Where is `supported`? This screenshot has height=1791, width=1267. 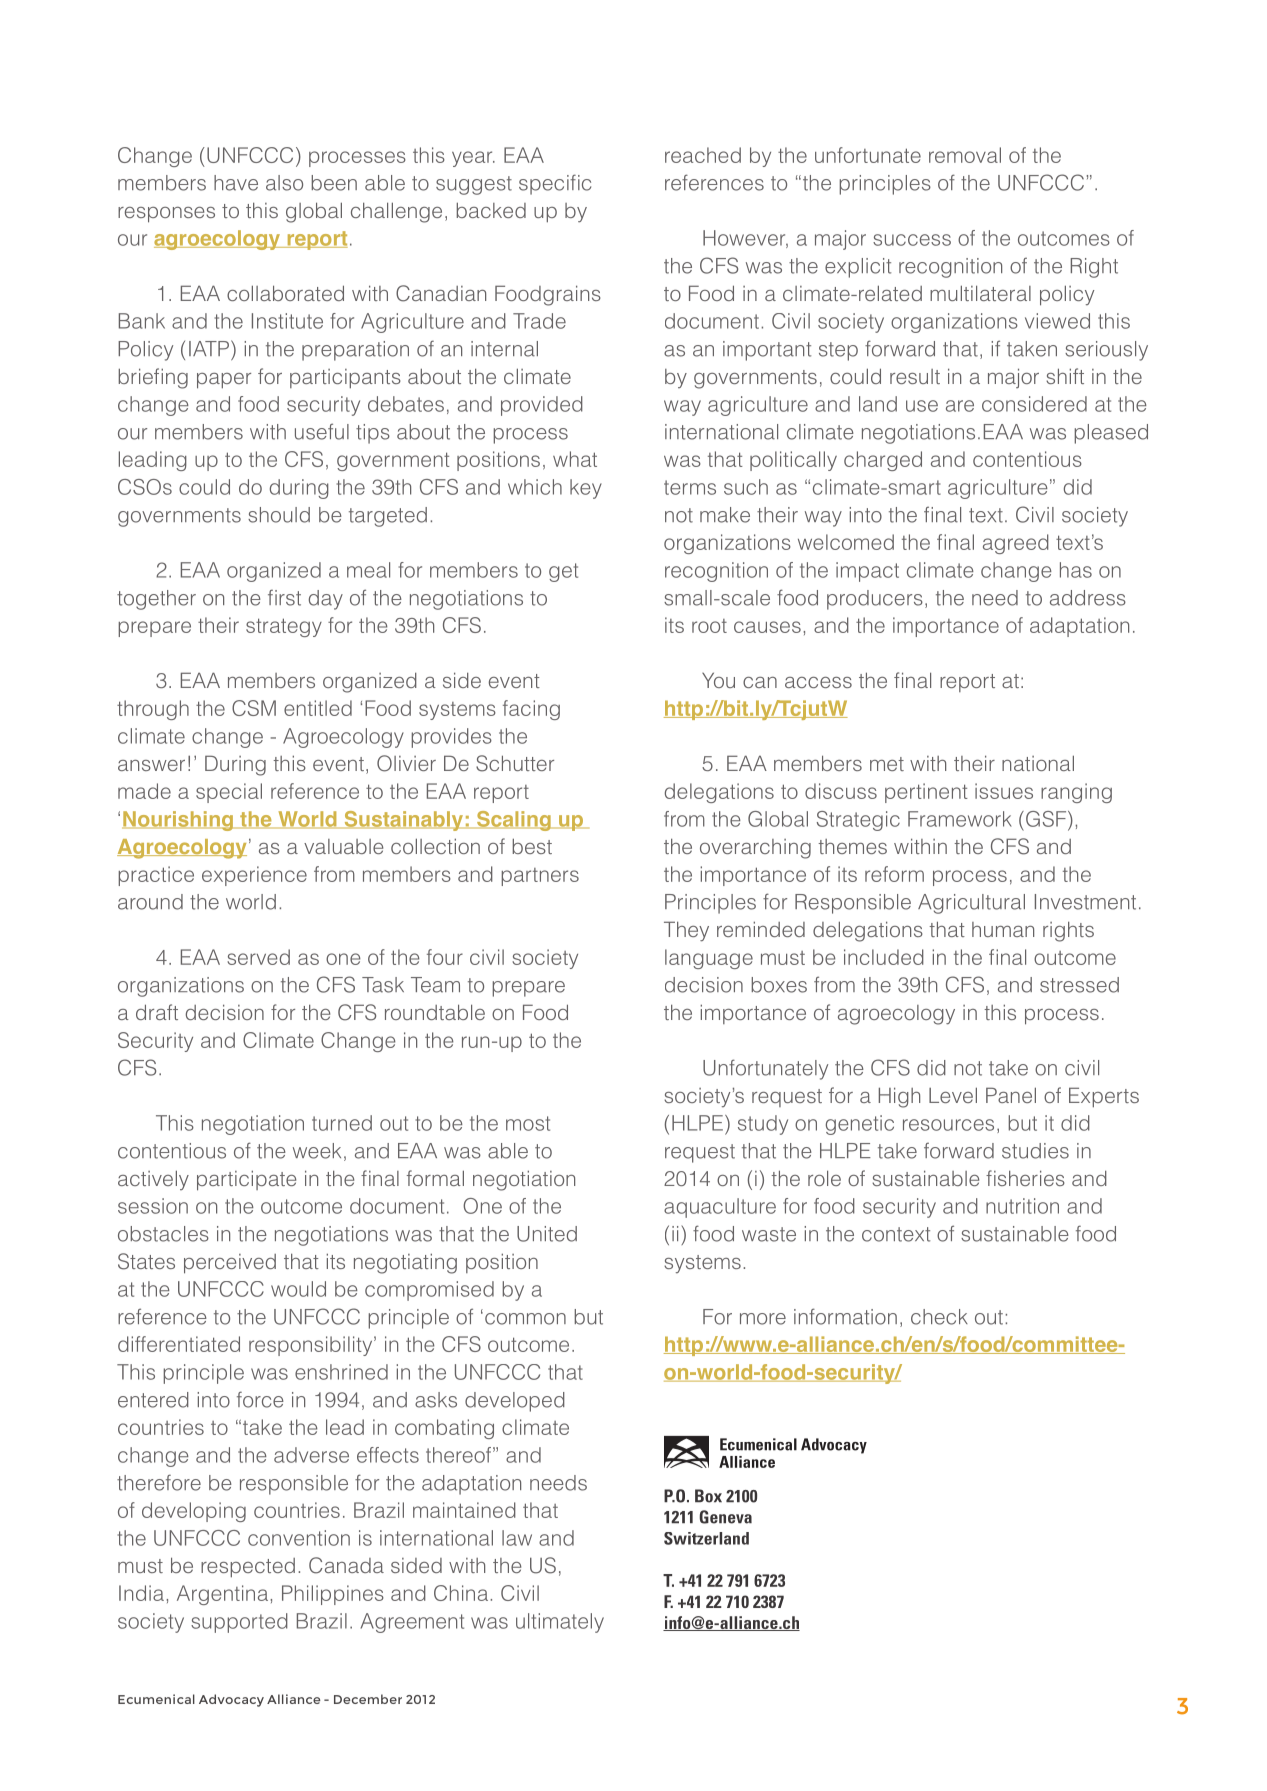 supported is located at coordinates (239, 1623).
